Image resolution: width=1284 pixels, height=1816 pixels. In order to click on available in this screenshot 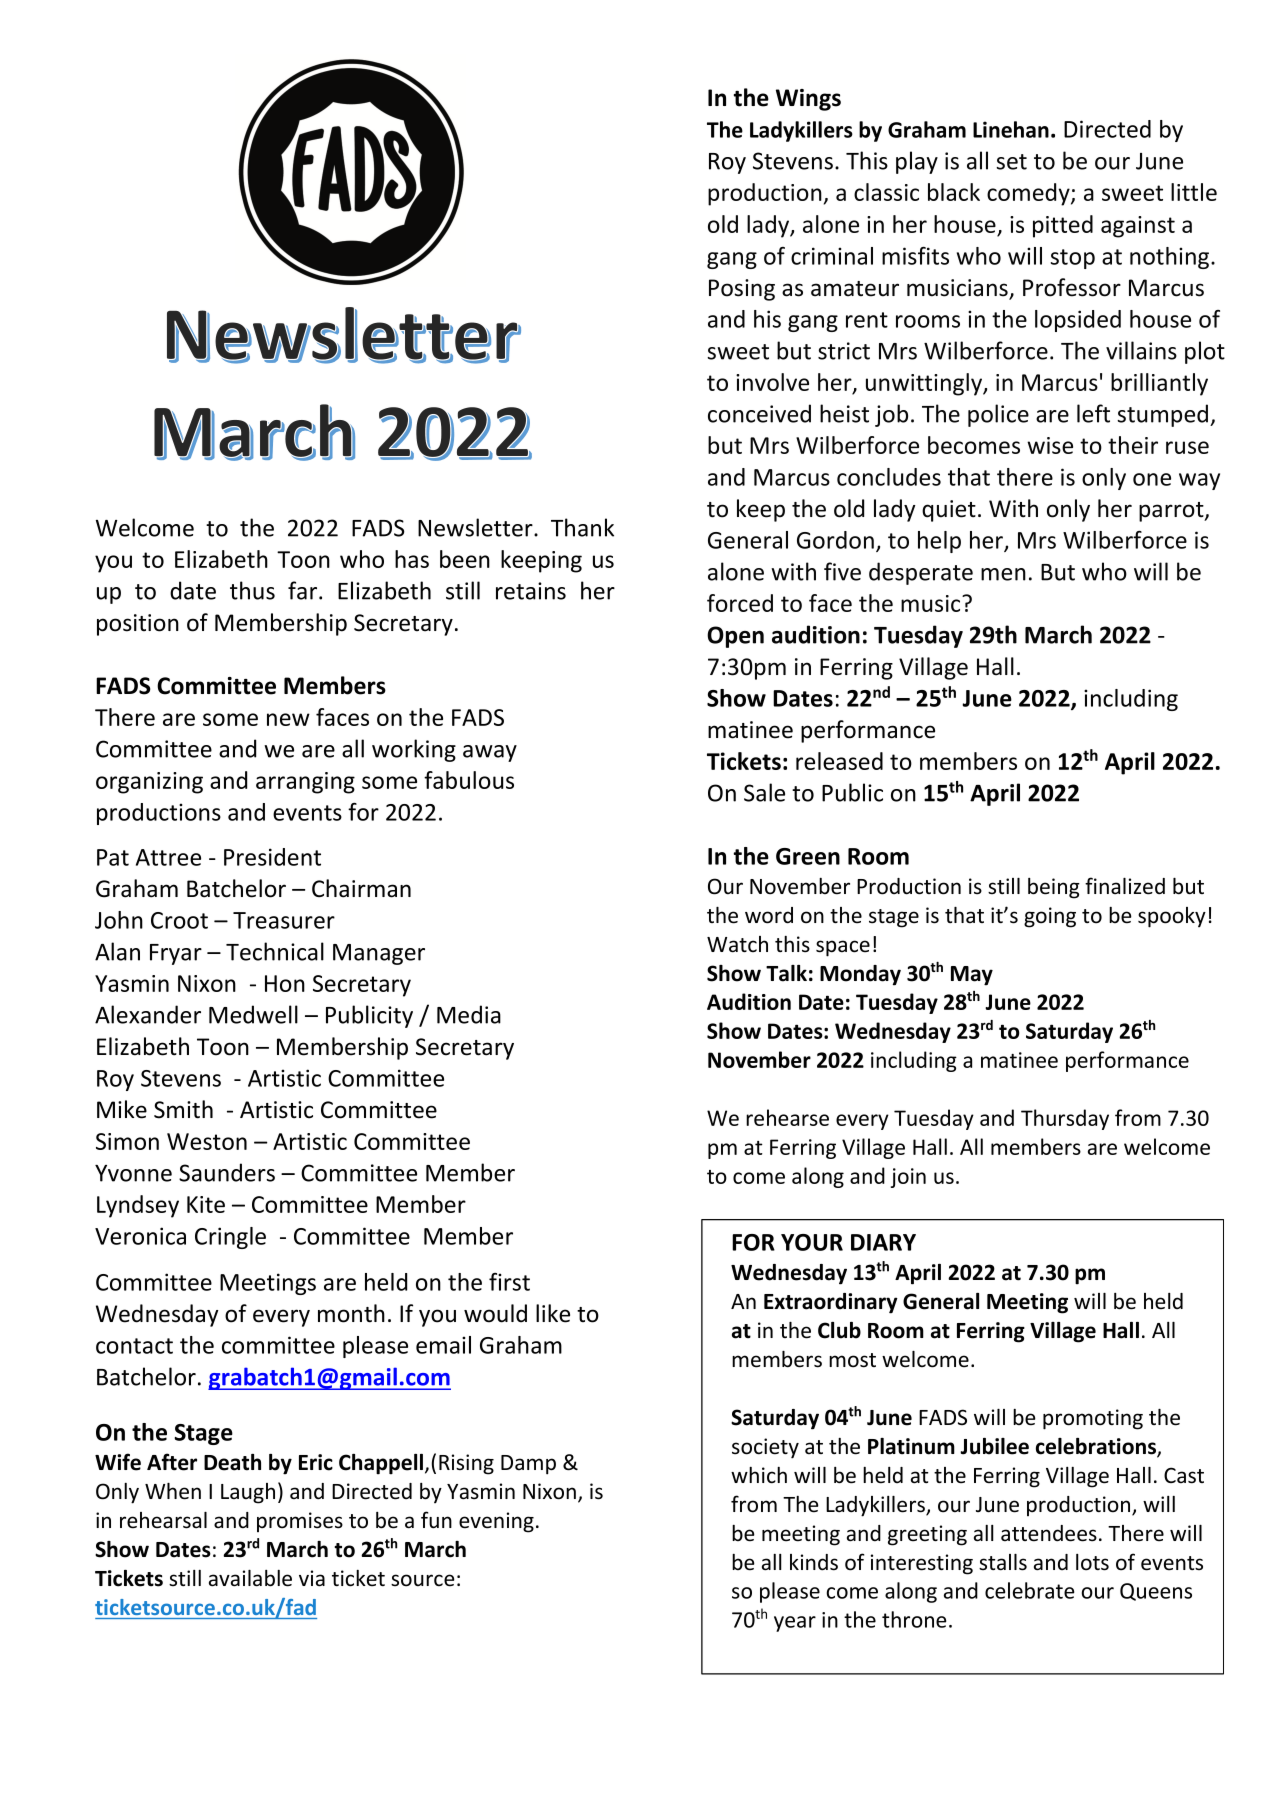, I will do `click(250, 1578)`.
